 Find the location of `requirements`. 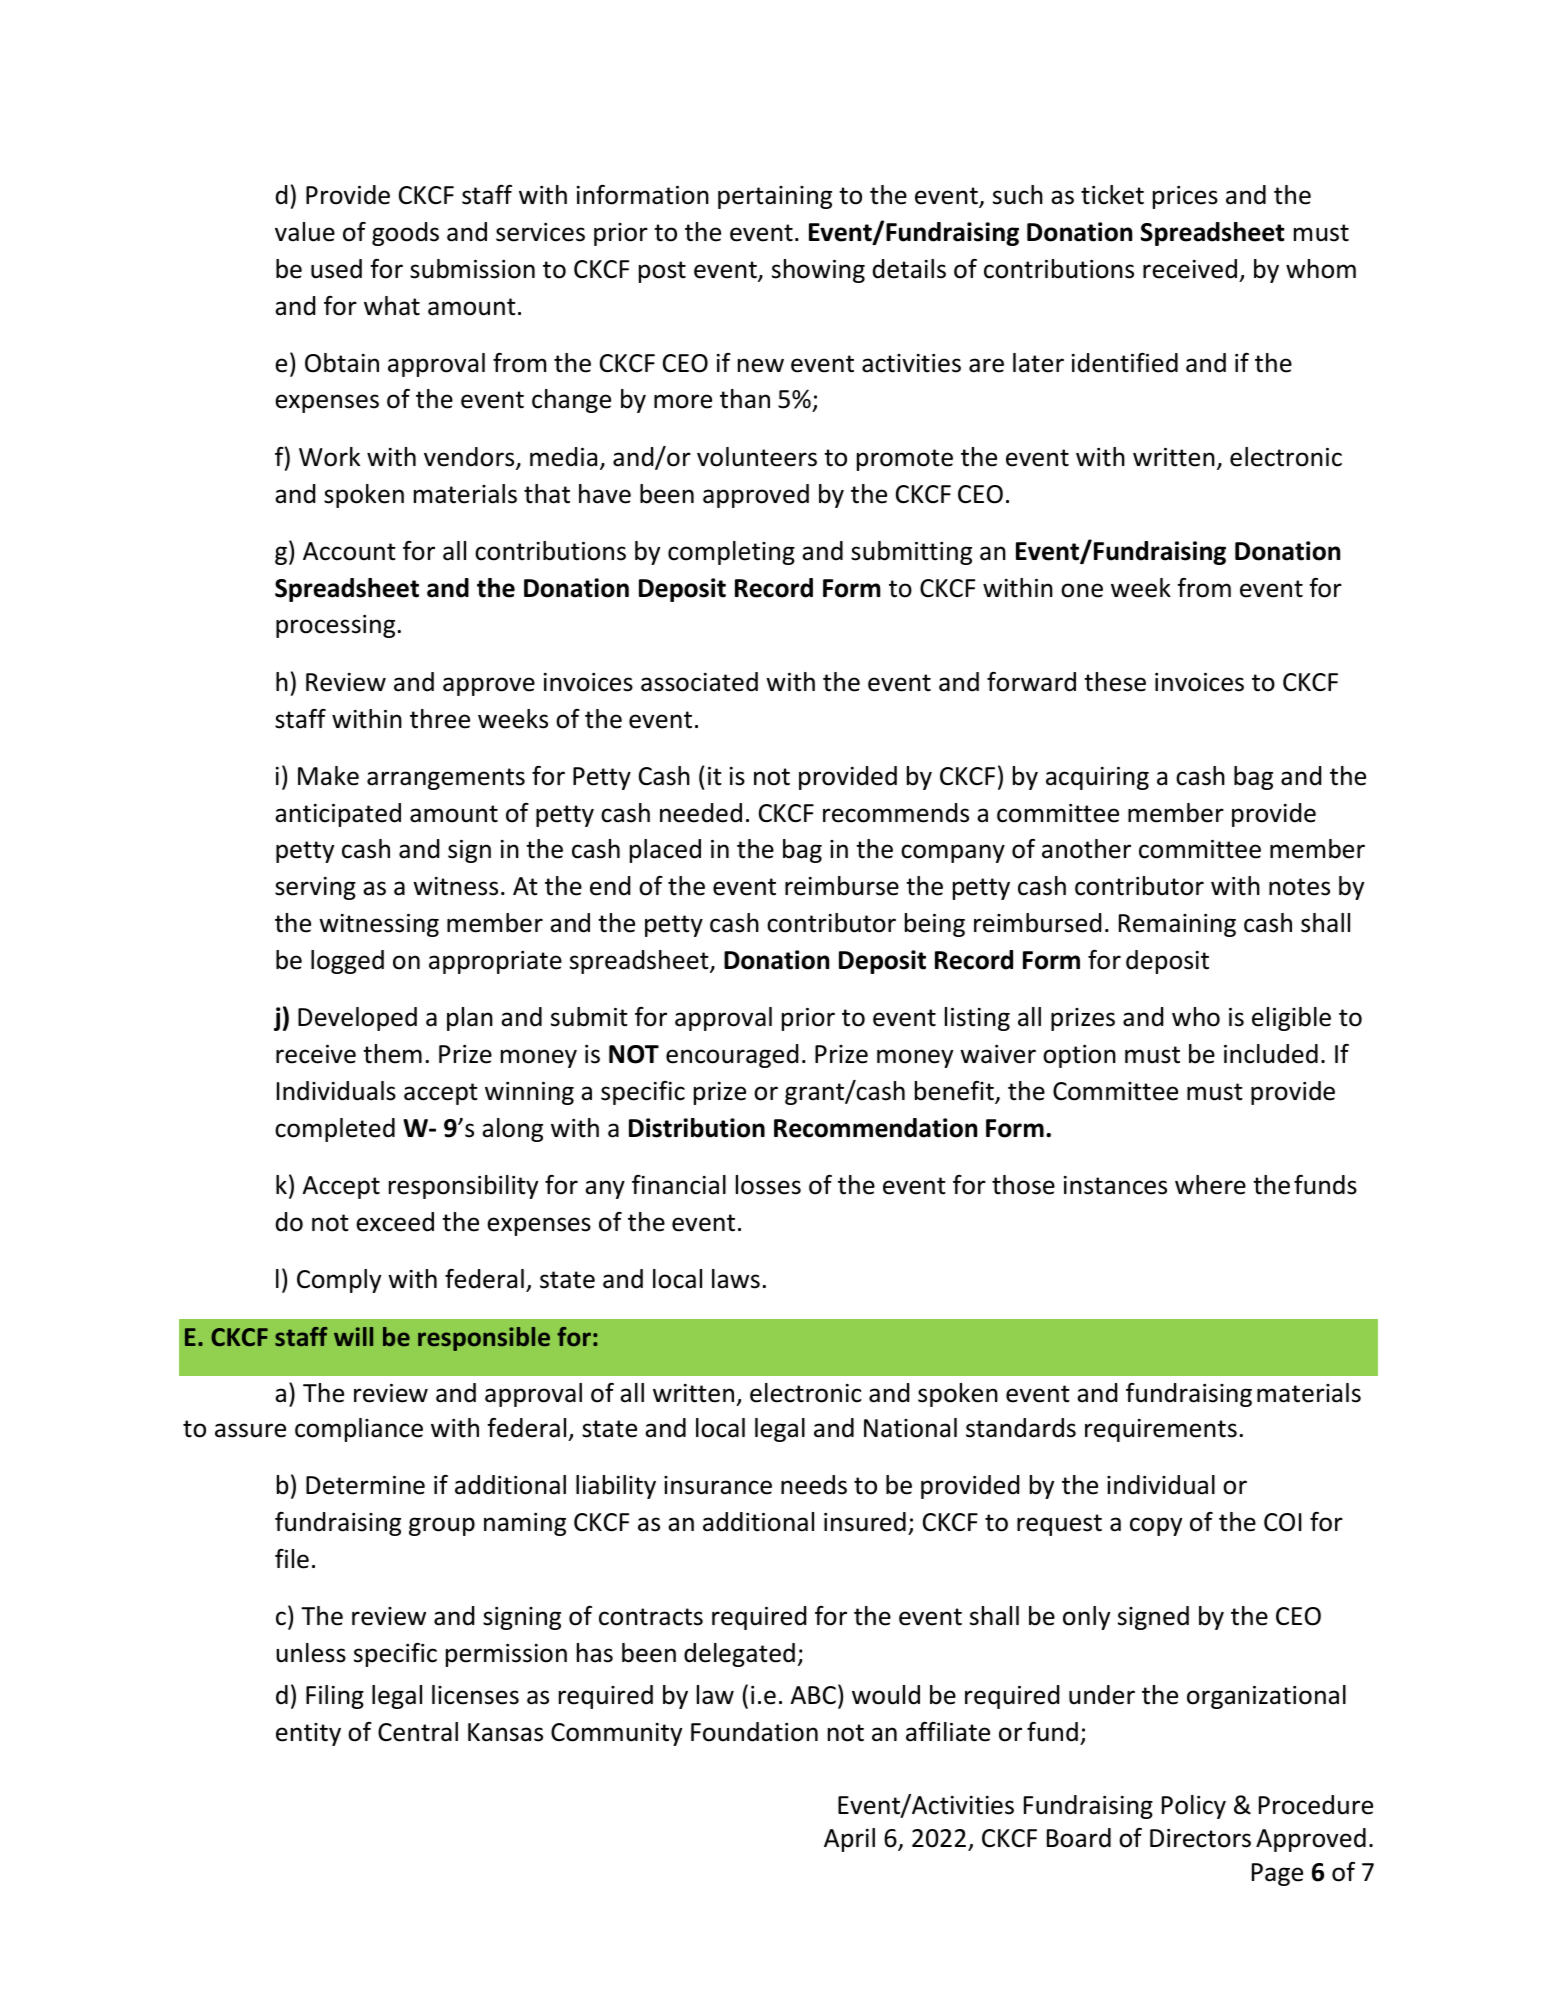

requirements is located at coordinates (1161, 1430).
